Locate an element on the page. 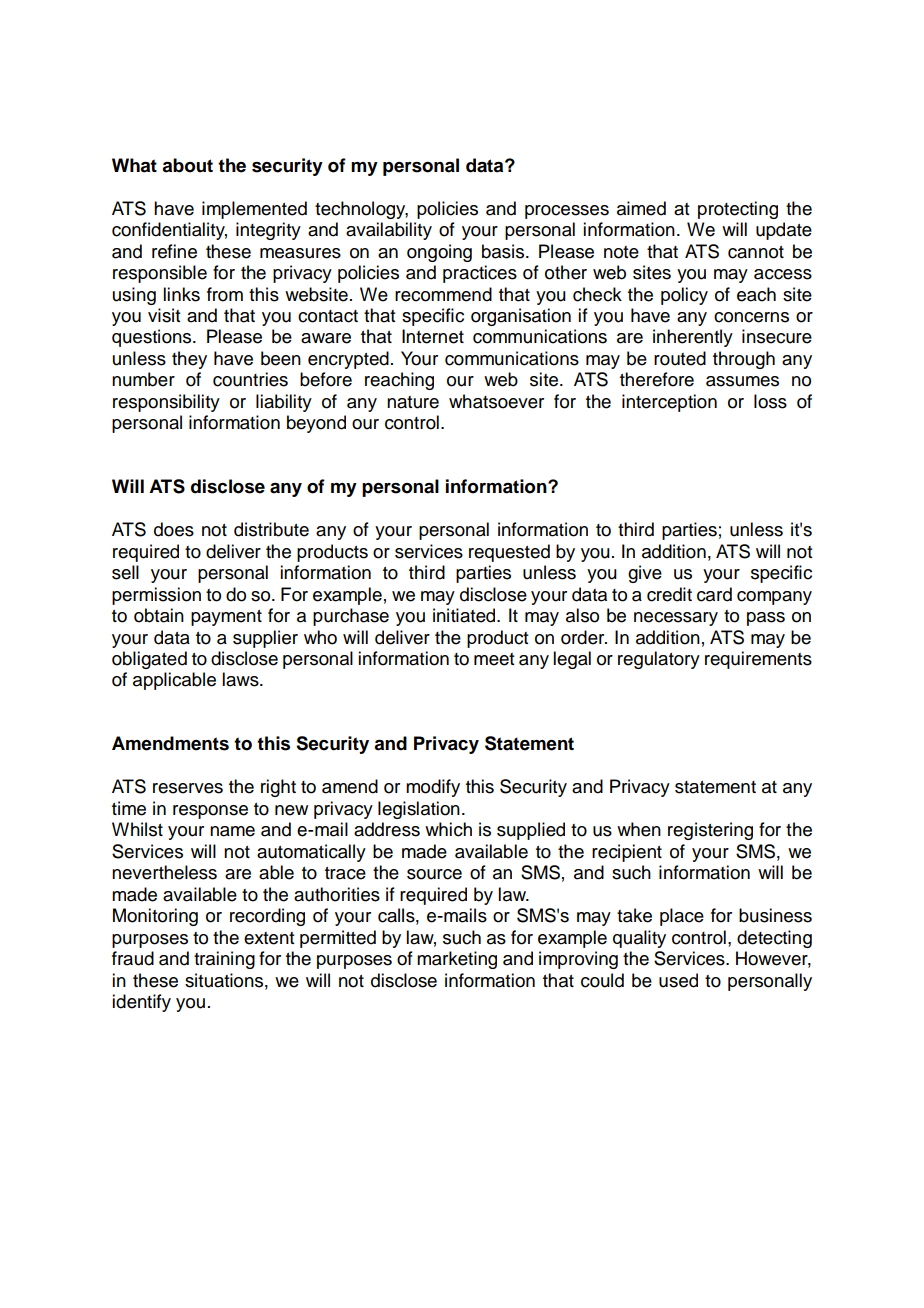 This document has height=1308, width=924. marketing is located at coordinates (457, 960).
